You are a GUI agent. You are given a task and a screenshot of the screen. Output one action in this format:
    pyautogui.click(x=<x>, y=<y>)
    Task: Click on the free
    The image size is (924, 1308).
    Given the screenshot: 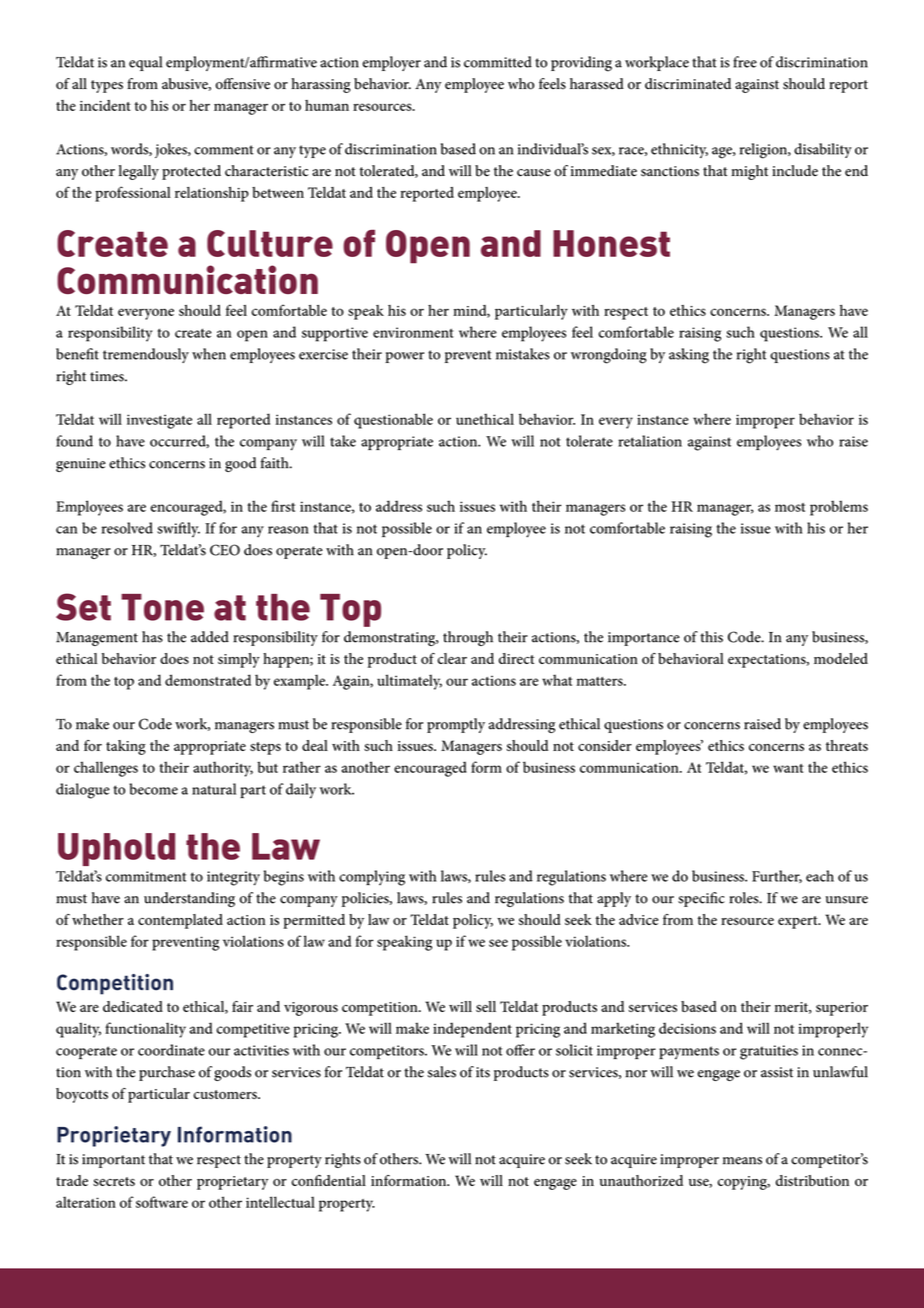 What is the action you would take?
    pyautogui.click(x=745, y=62)
